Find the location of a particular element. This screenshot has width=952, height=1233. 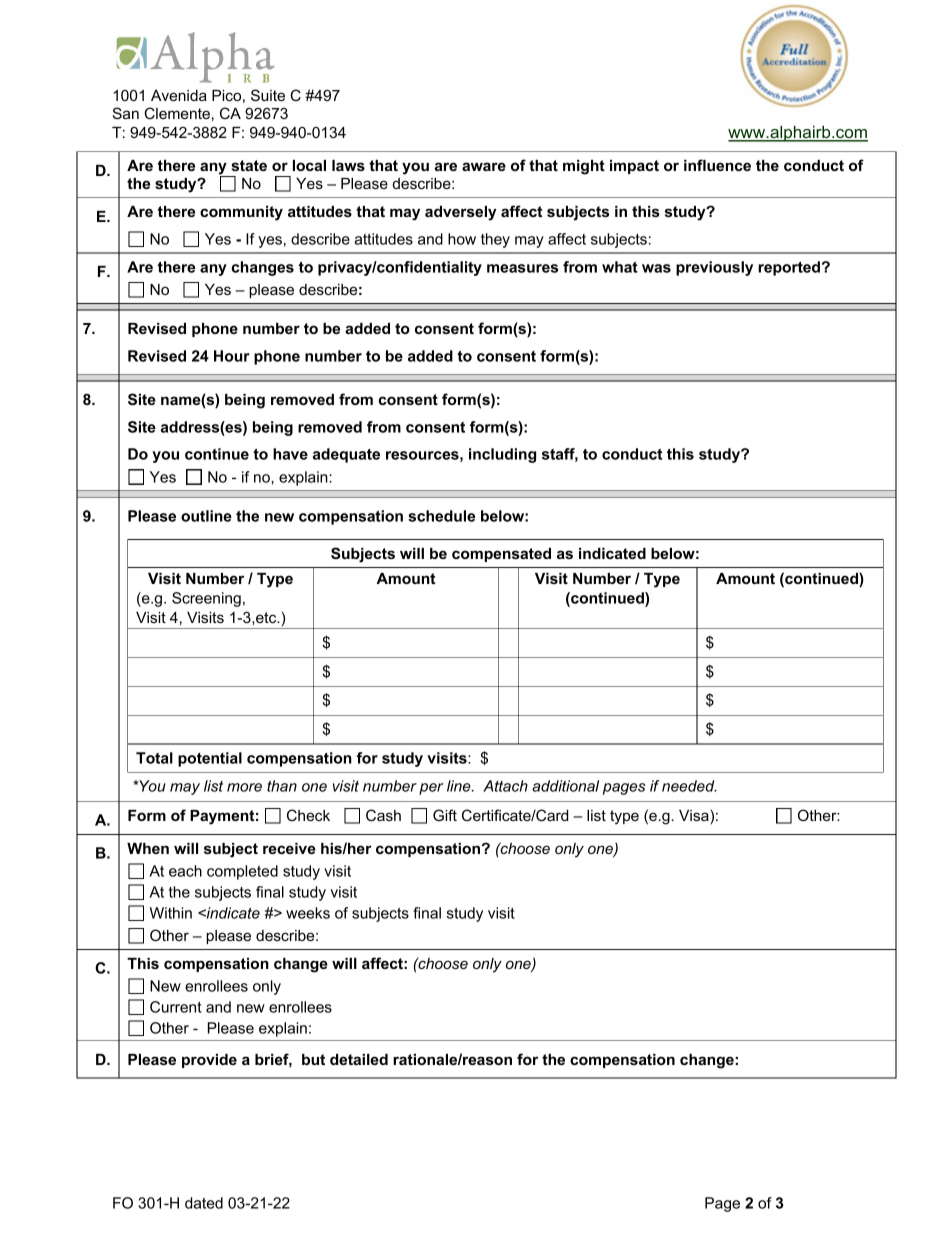

compensated is located at coordinates (501, 555).
